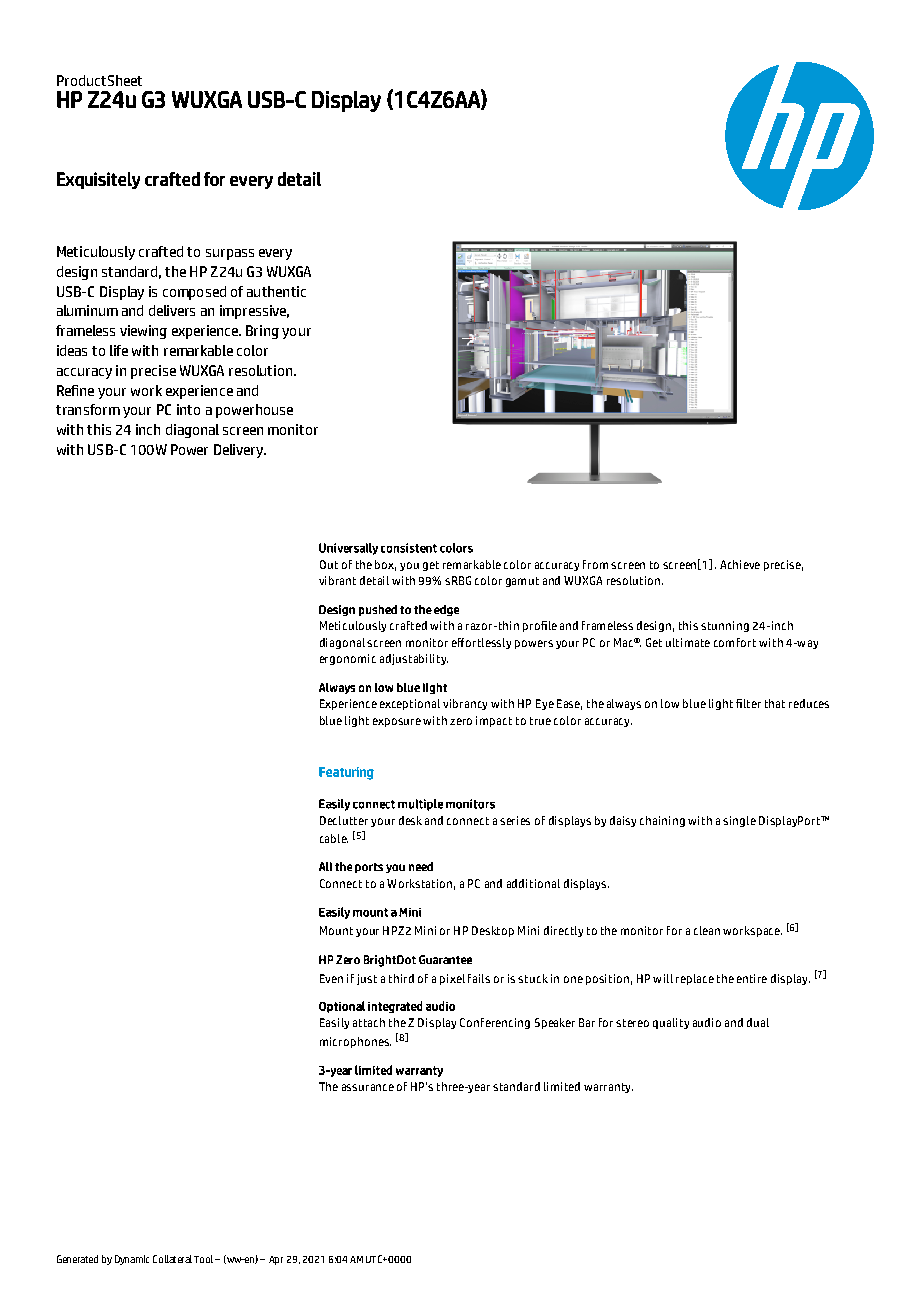 This screenshot has width=924, height=1307. What do you see at coordinates (98, 180) in the screenshot?
I see `Exquisitely` at bounding box center [98, 180].
